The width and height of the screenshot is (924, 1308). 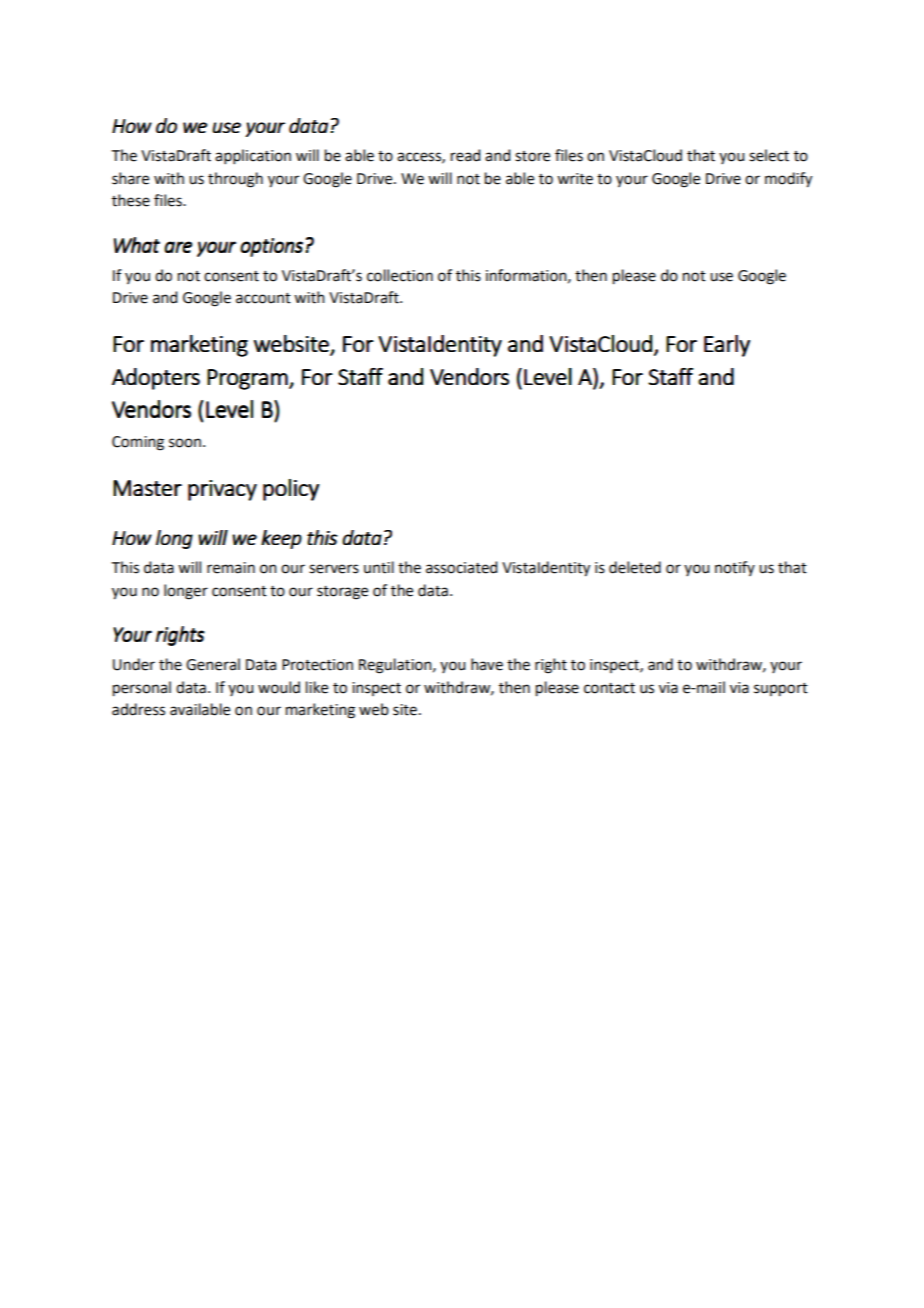 What do you see at coordinates (263, 298) in the screenshot?
I see `account` at bounding box center [263, 298].
